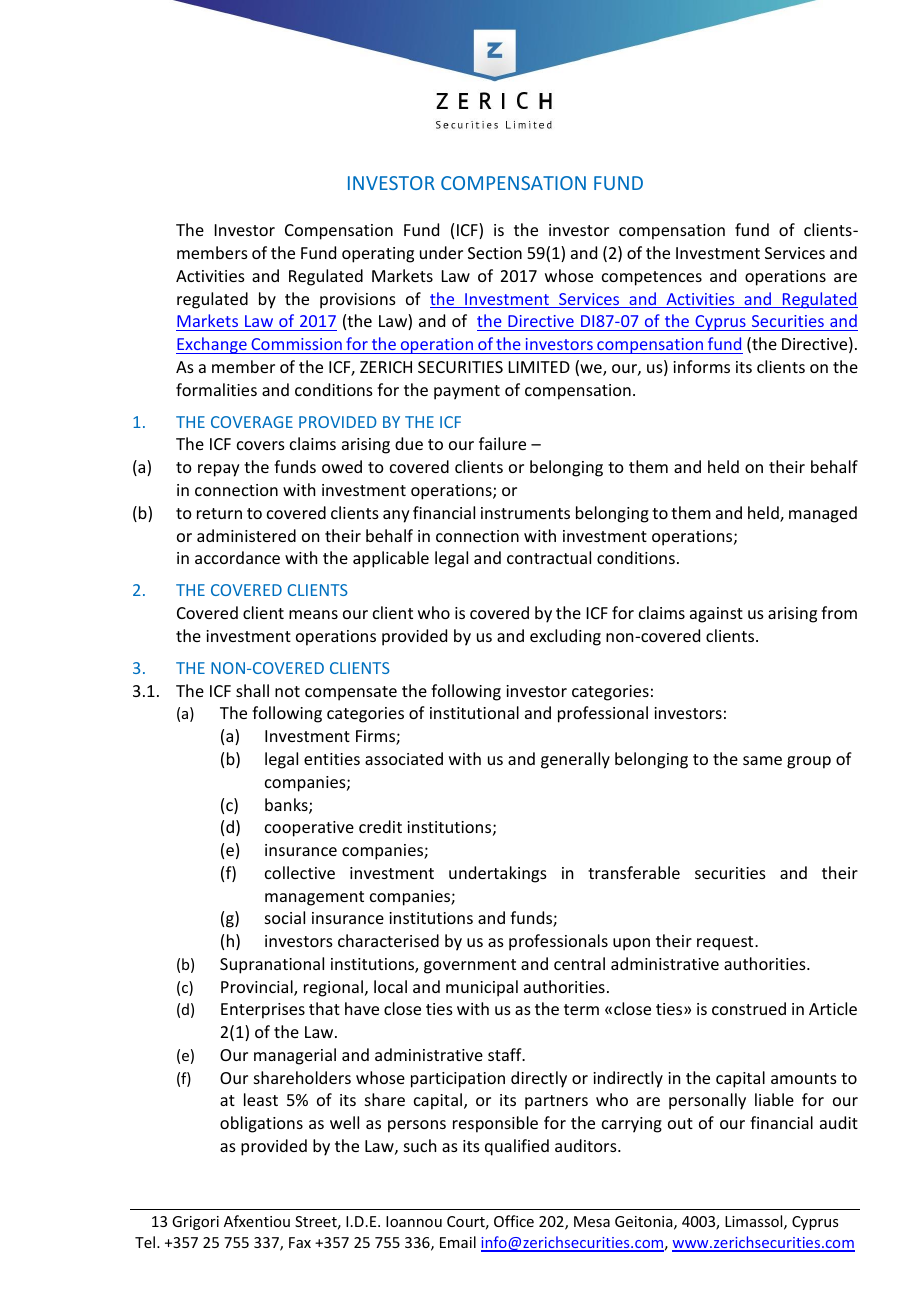 This screenshot has height=1308, width=924. I want to click on contractual, so click(549, 557).
